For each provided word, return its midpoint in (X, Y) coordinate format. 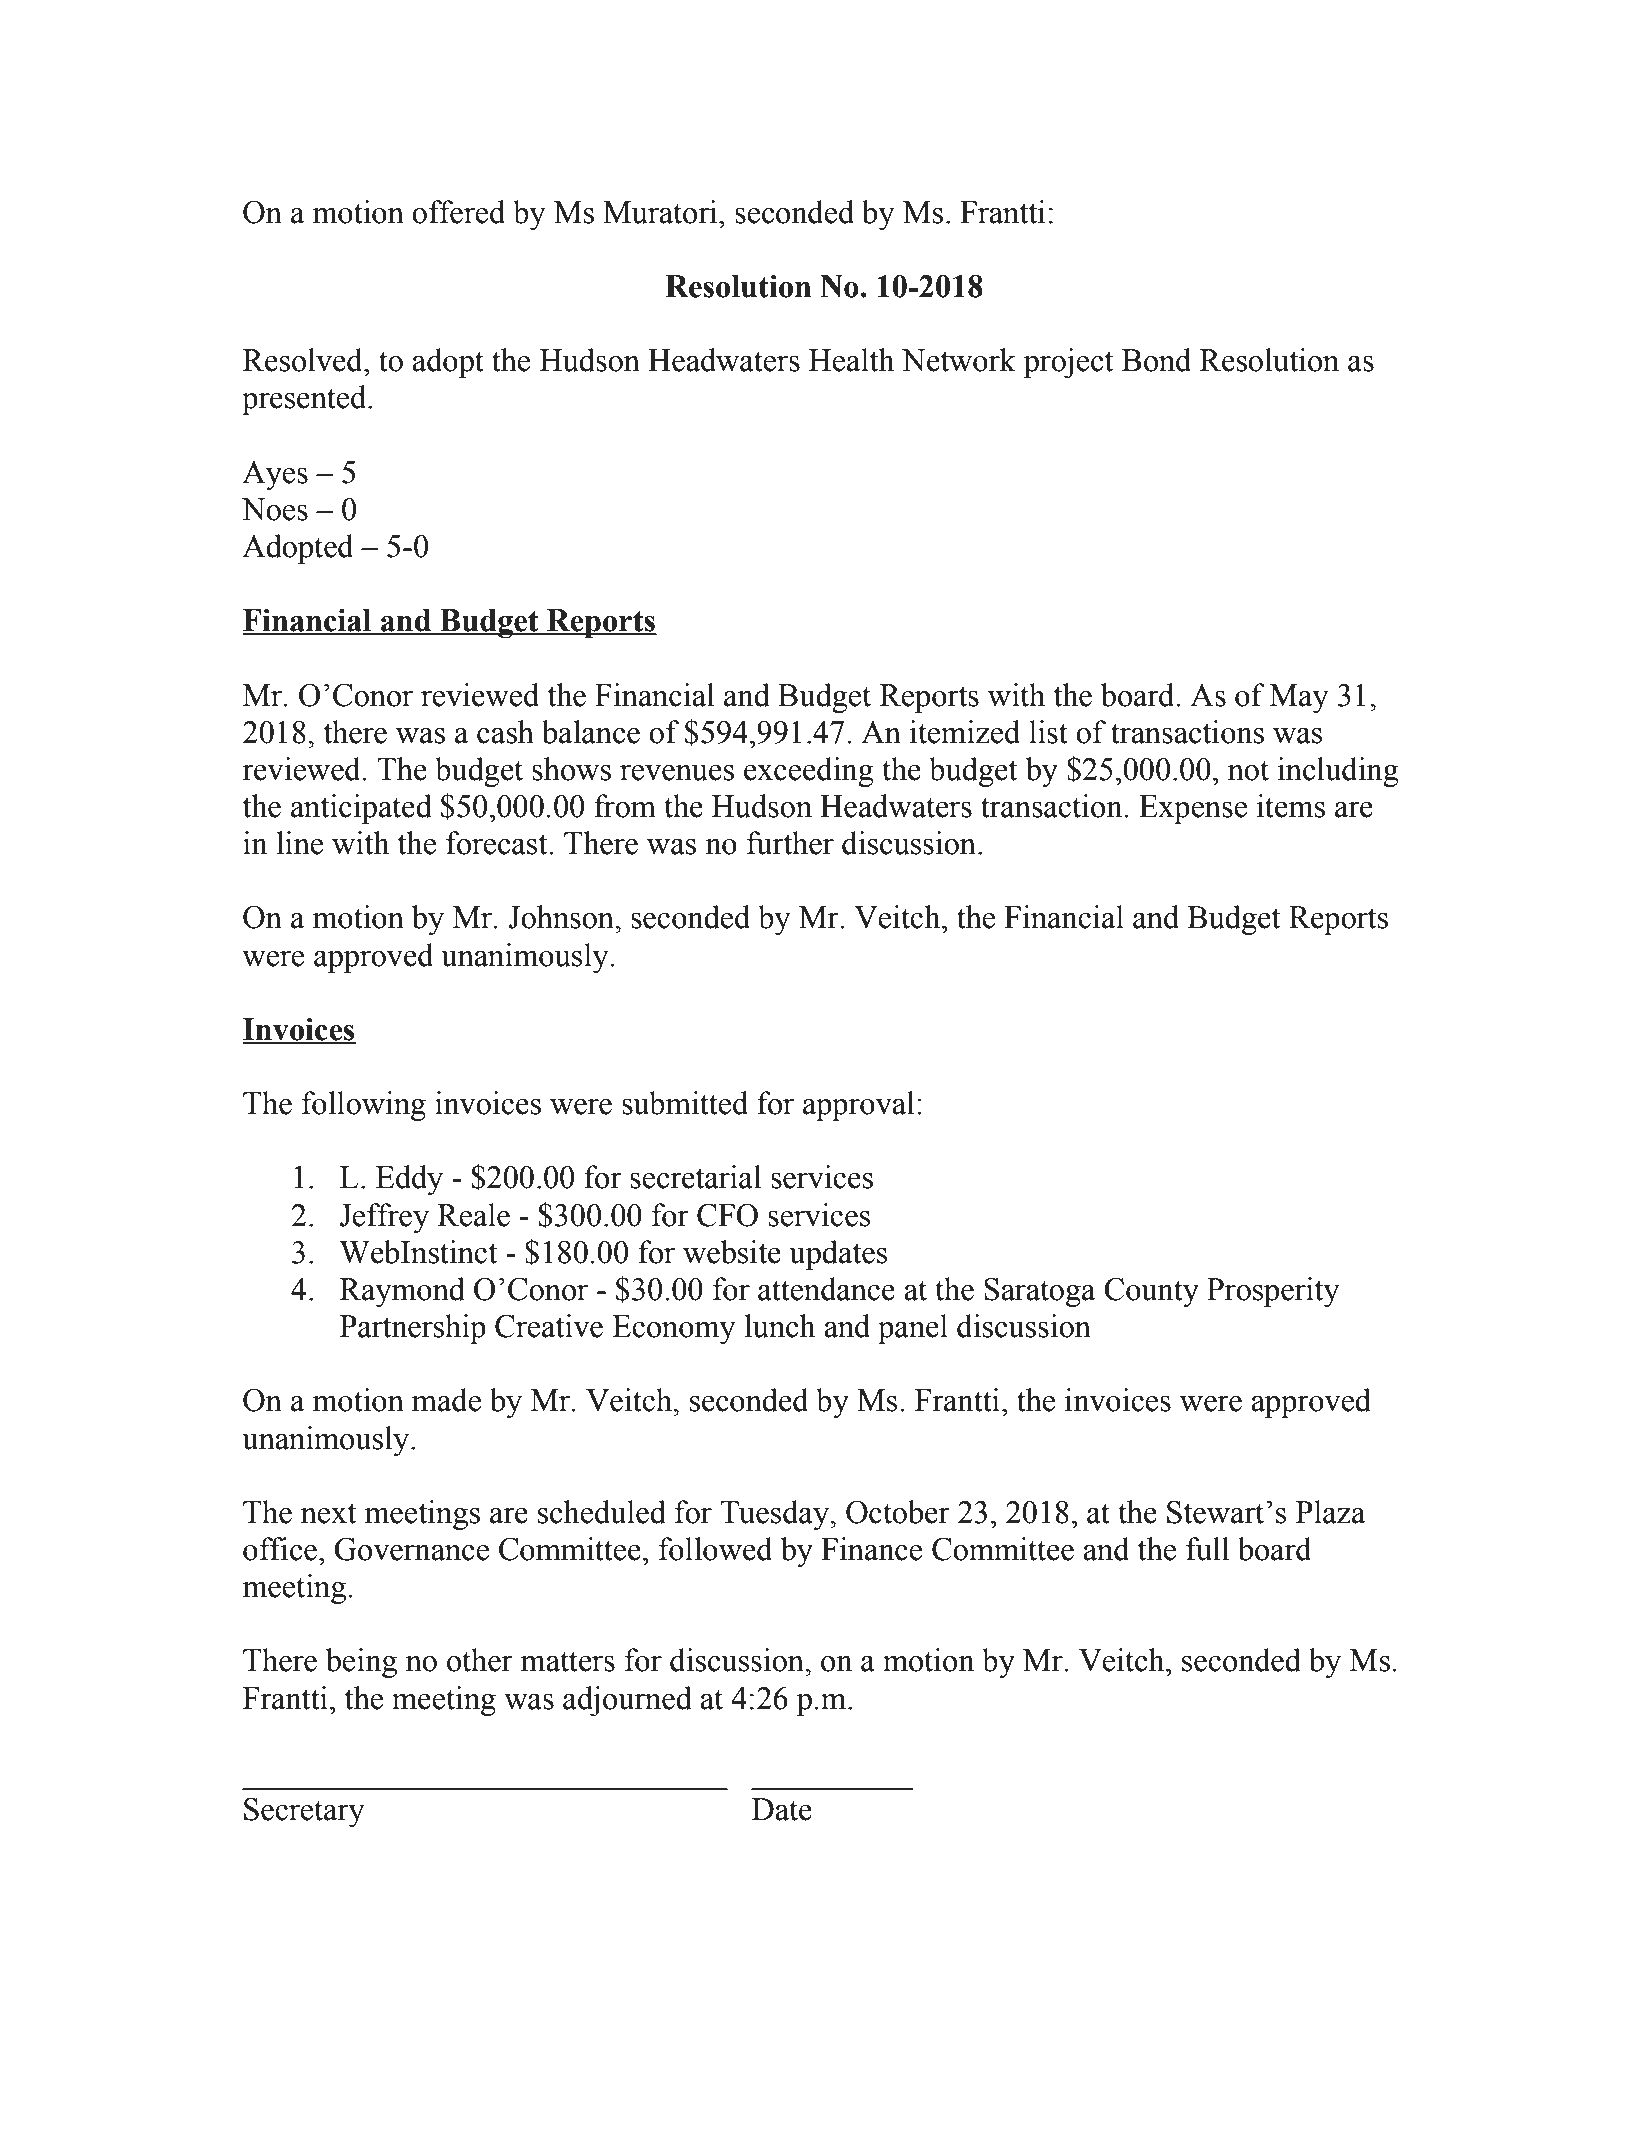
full (1208, 1549)
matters (567, 1661)
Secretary (304, 1812)
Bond (1156, 360)
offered (458, 212)
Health (851, 360)
